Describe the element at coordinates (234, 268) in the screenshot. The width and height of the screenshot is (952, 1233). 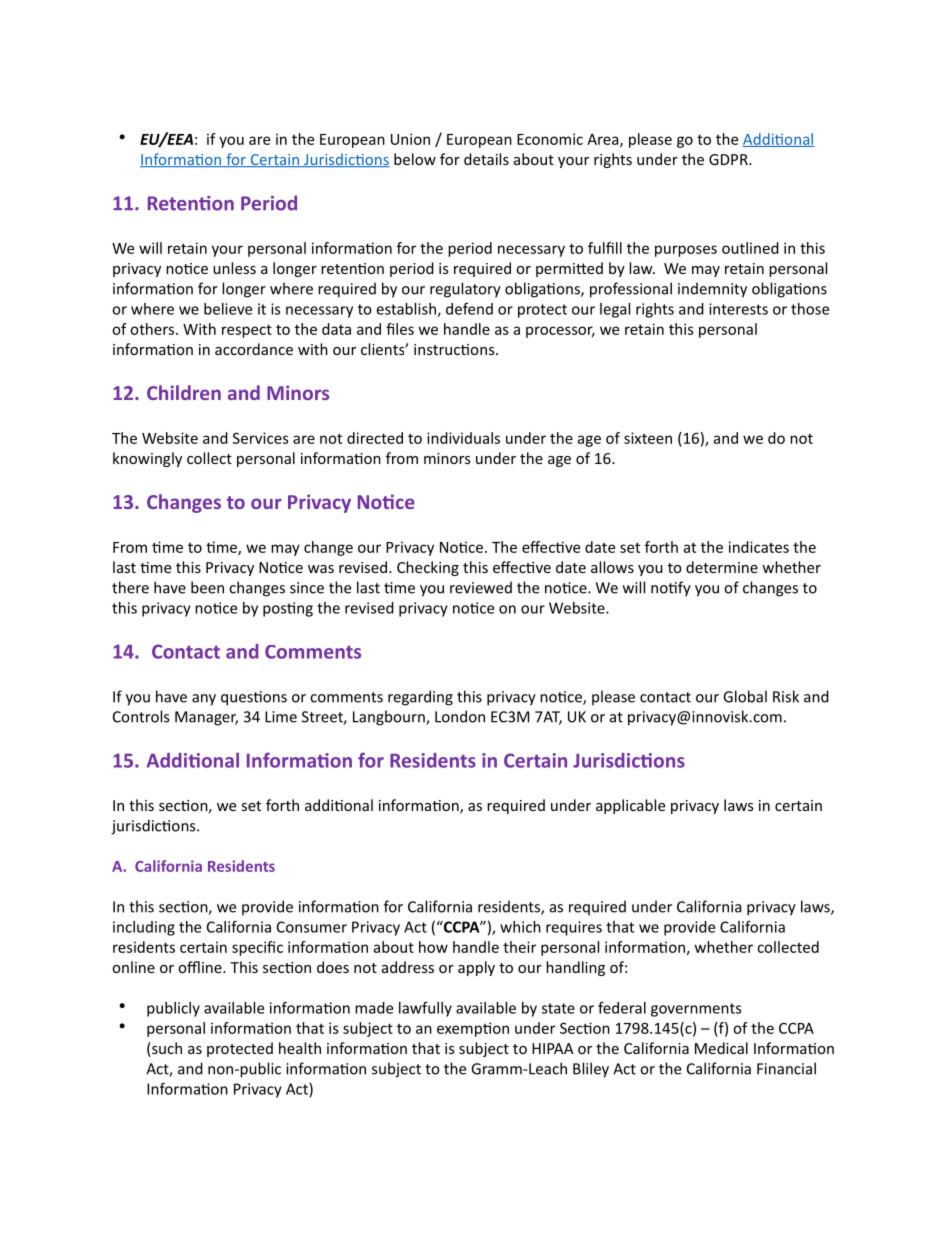
I see `unless` at that location.
